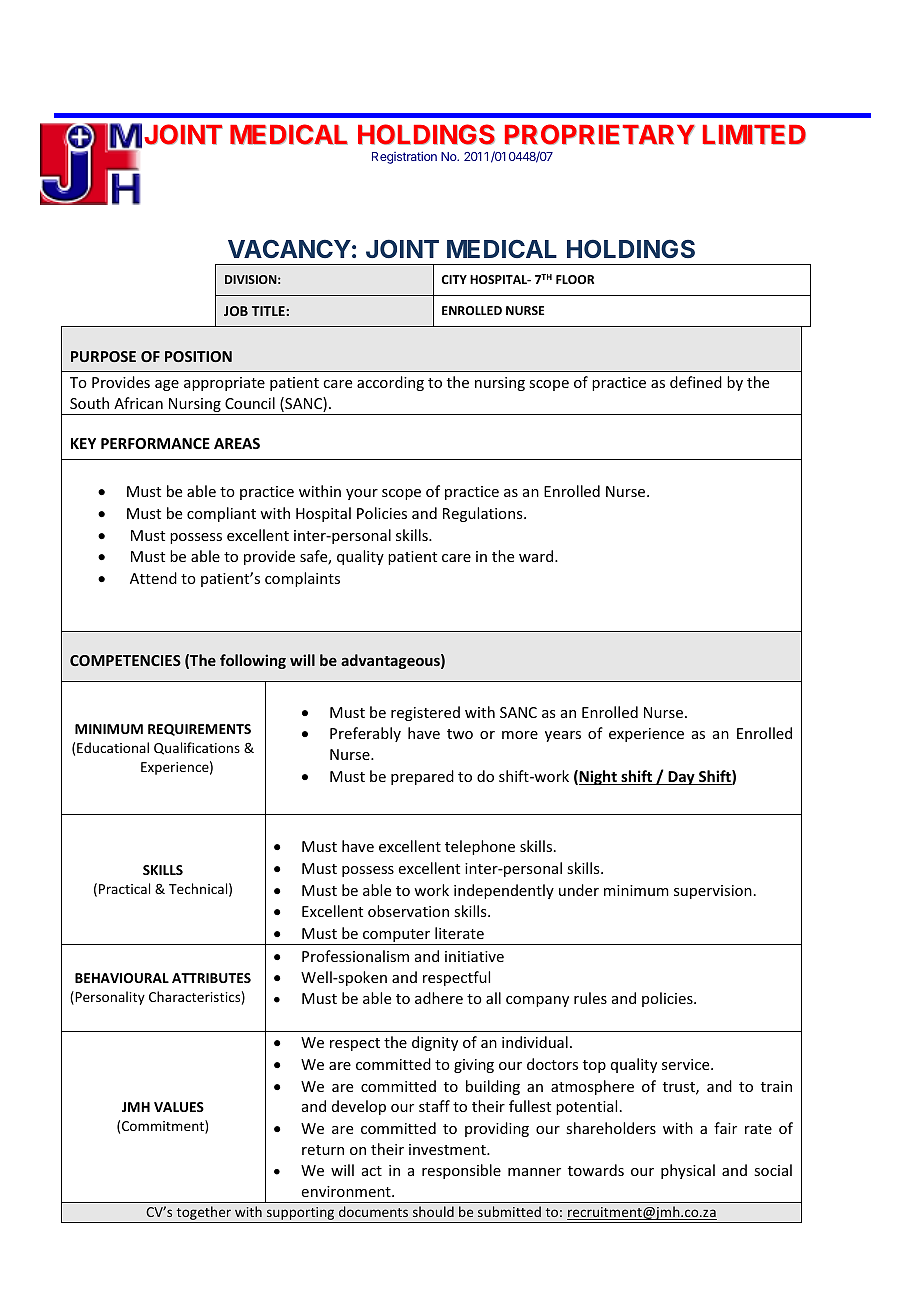  I want to click on PERFORMANCE, so click(155, 443).
